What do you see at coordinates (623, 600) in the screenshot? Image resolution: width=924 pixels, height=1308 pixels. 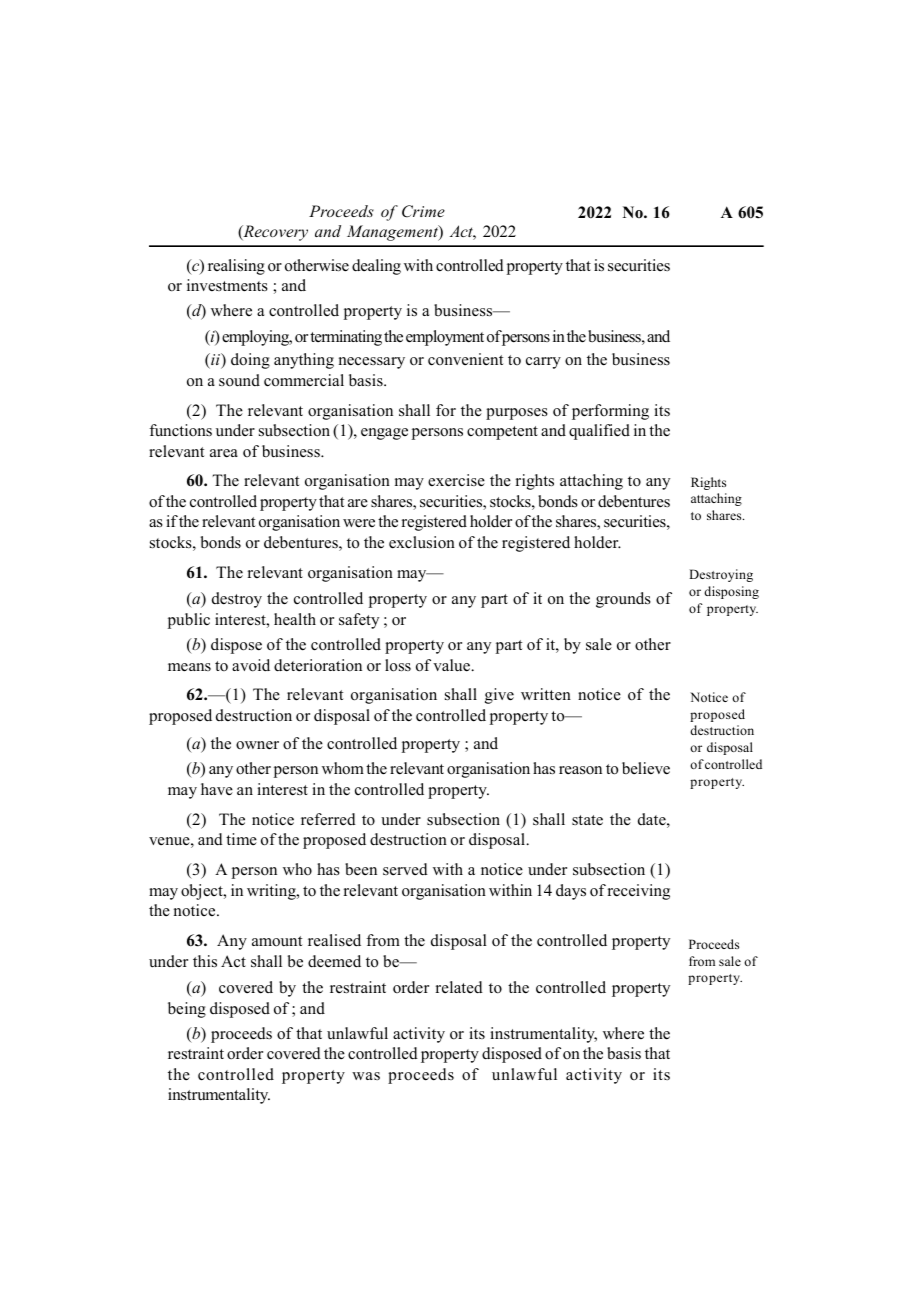 I see `grounds` at bounding box center [623, 600].
